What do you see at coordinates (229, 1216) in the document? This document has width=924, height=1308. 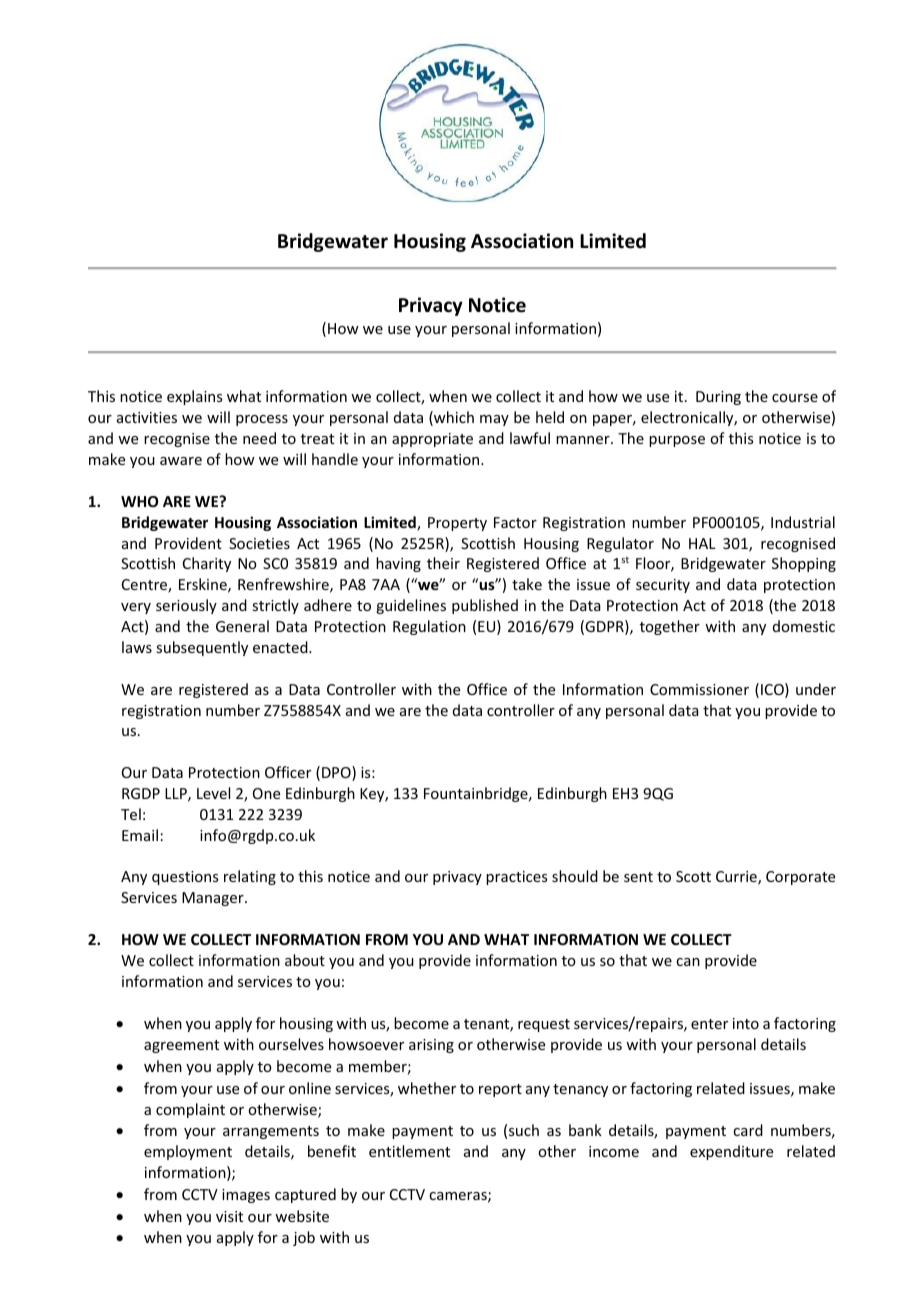 I see `visit` at bounding box center [229, 1216].
